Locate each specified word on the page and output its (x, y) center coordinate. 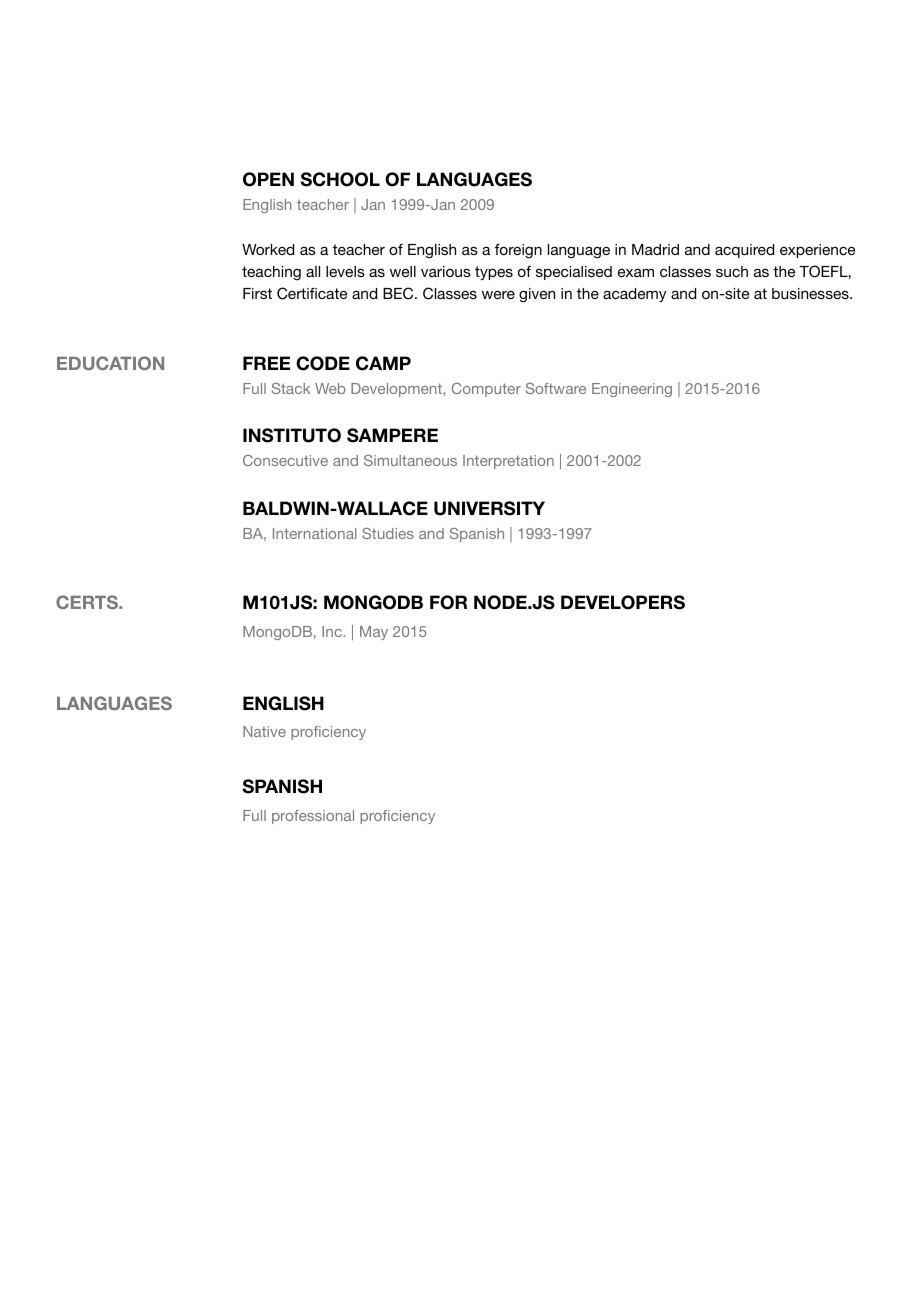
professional (313, 817)
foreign (518, 251)
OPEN (268, 179)
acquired (744, 251)
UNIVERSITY (489, 508)
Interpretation (508, 462)
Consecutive (285, 460)
